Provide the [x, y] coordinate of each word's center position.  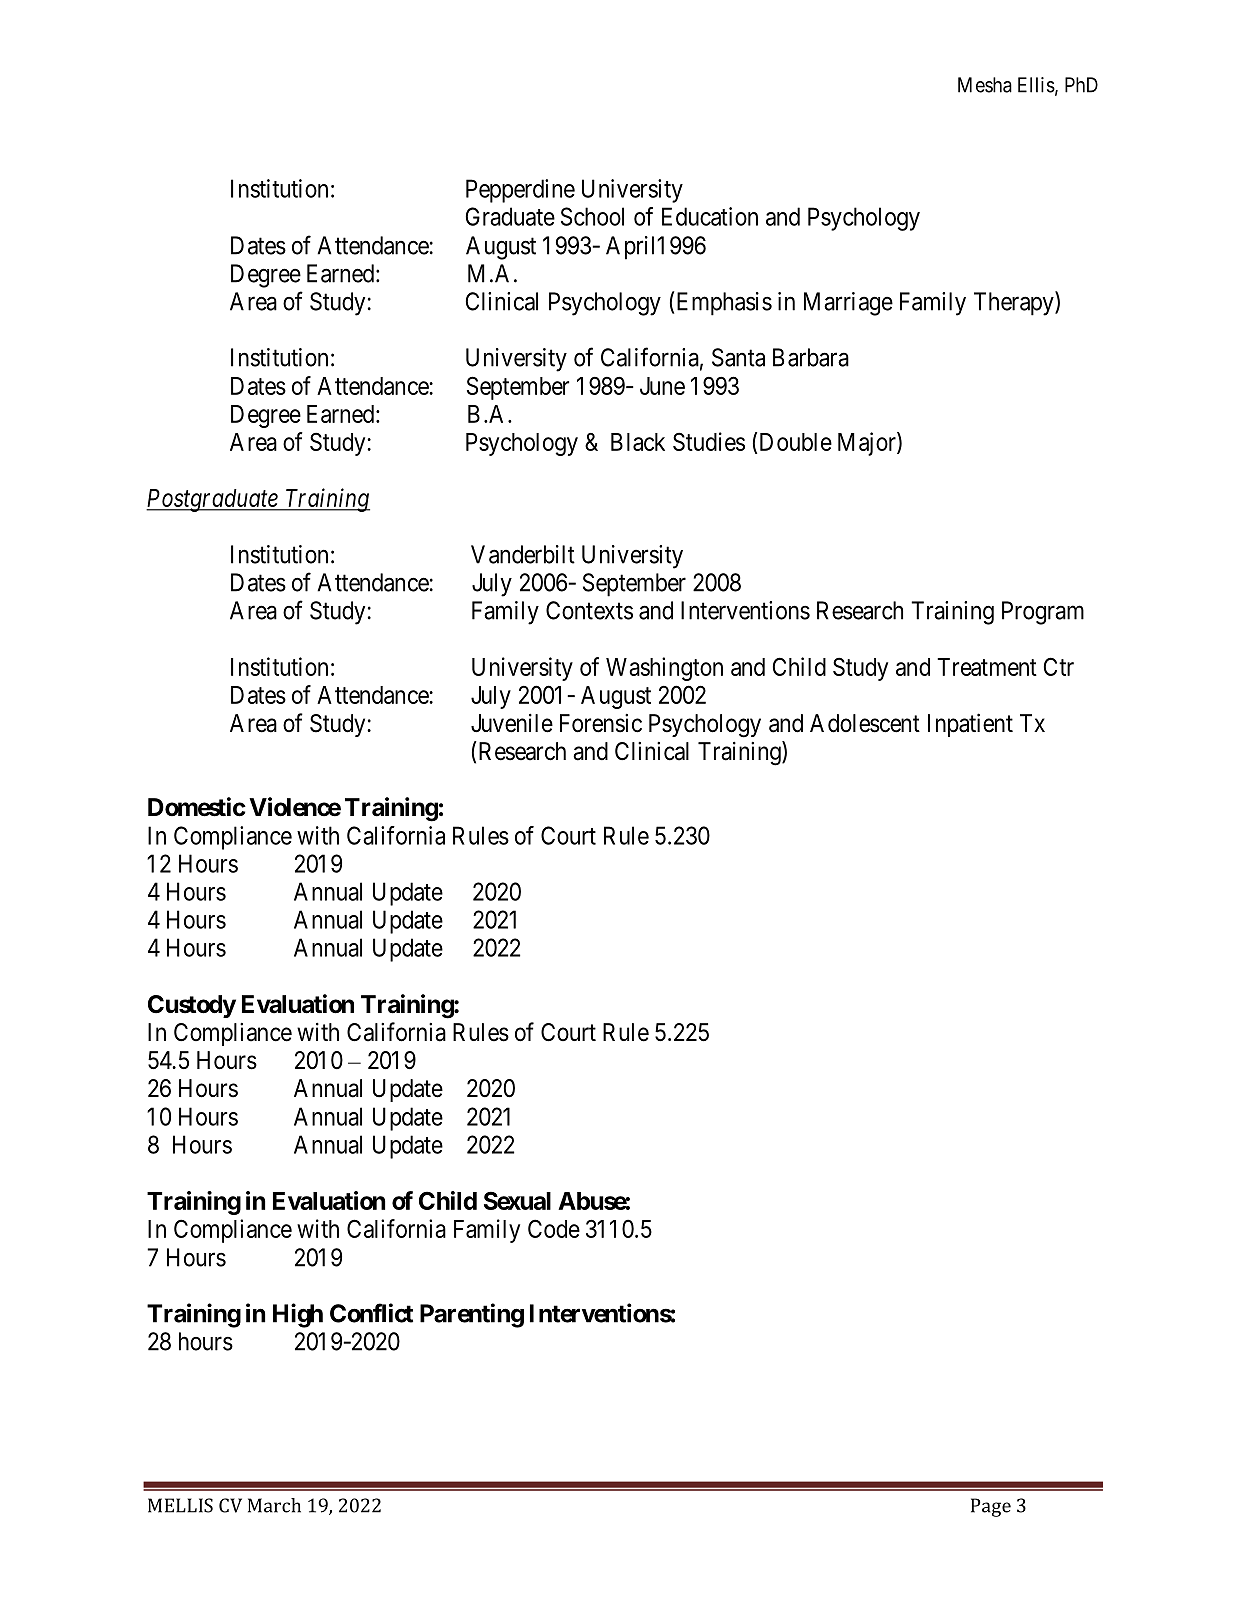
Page [991, 1507]
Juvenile [512, 723]
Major [868, 444]
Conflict [371, 1313]
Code [554, 1228]
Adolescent [865, 723]
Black [638, 442]
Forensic [601, 723]
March [274, 1505]
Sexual [517, 1200]
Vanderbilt [523, 554]
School [592, 216]
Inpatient [970, 725]
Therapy [1015, 303]
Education [710, 216]
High [298, 1315]
